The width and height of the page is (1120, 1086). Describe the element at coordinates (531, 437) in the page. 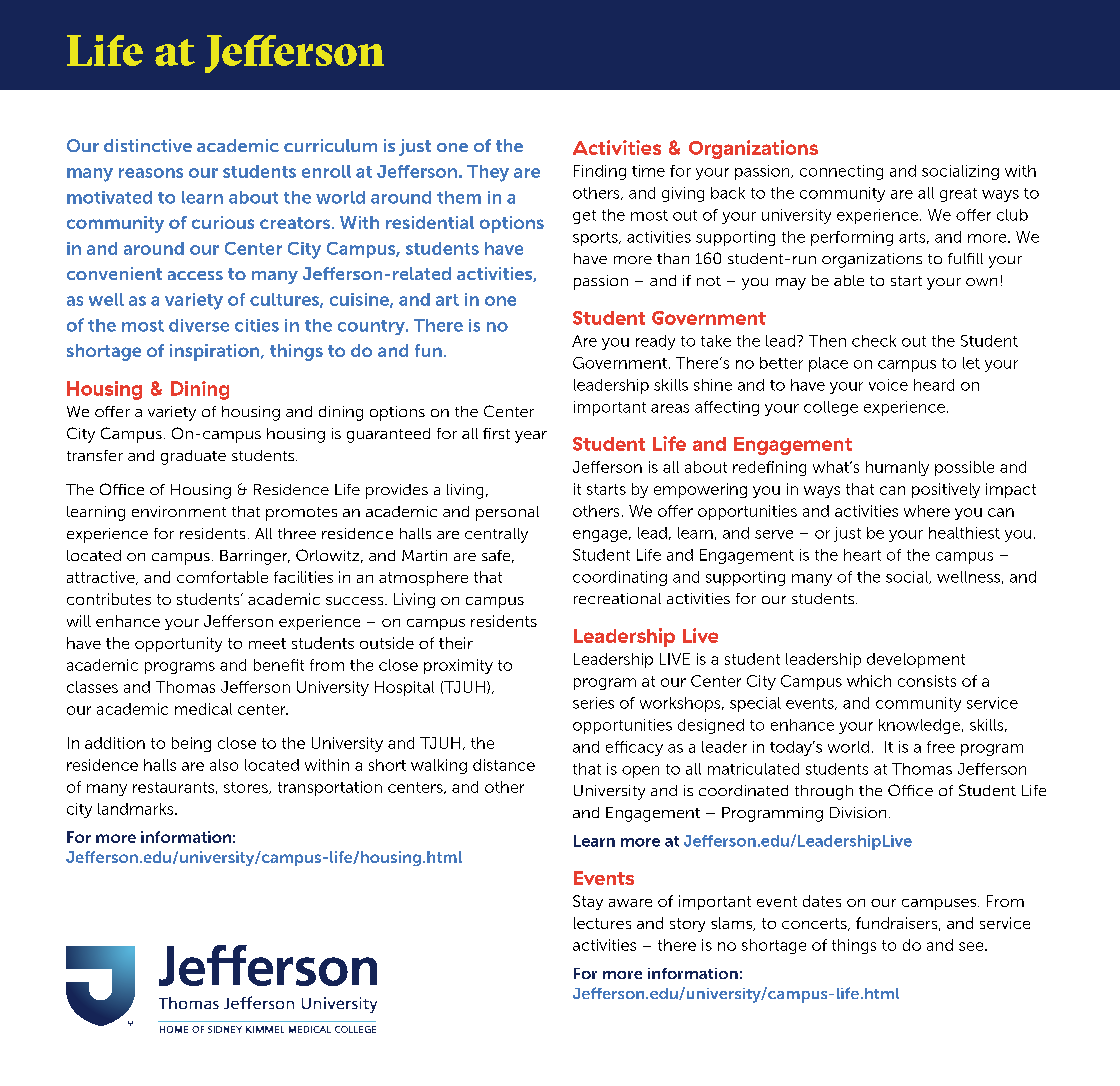

I see `year` at that location.
